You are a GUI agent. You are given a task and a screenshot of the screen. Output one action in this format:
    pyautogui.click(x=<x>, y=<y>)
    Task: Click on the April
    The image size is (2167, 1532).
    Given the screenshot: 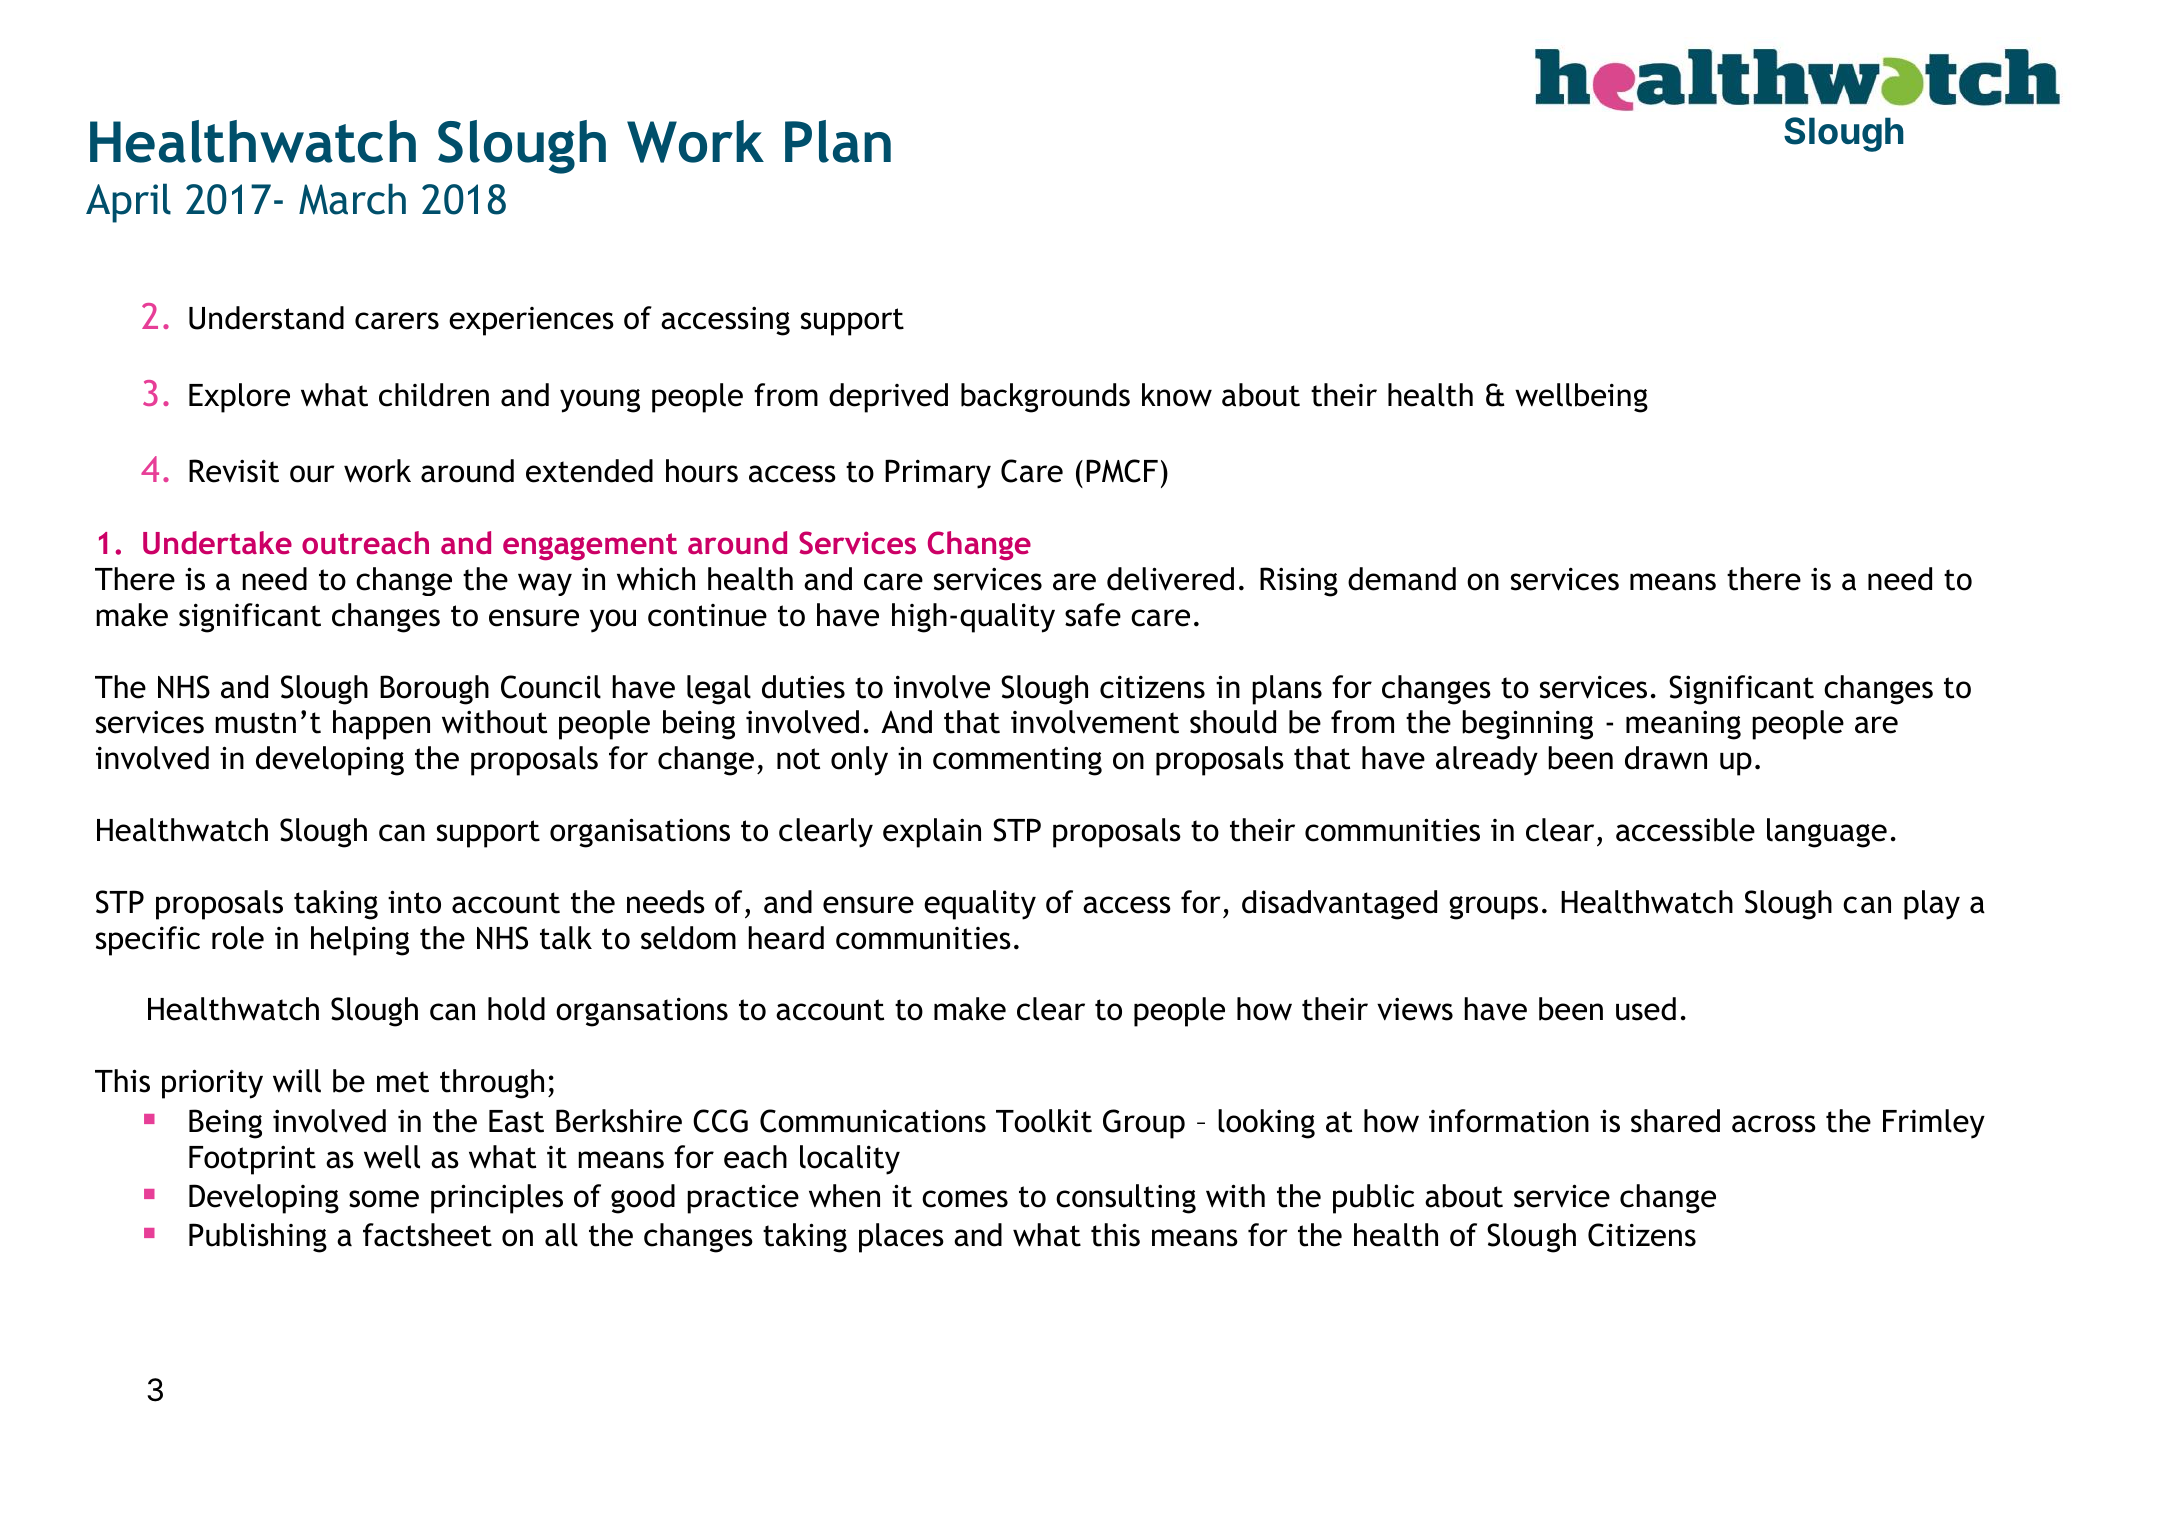 What is the action you would take?
    pyautogui.click(x=128, y=203)
